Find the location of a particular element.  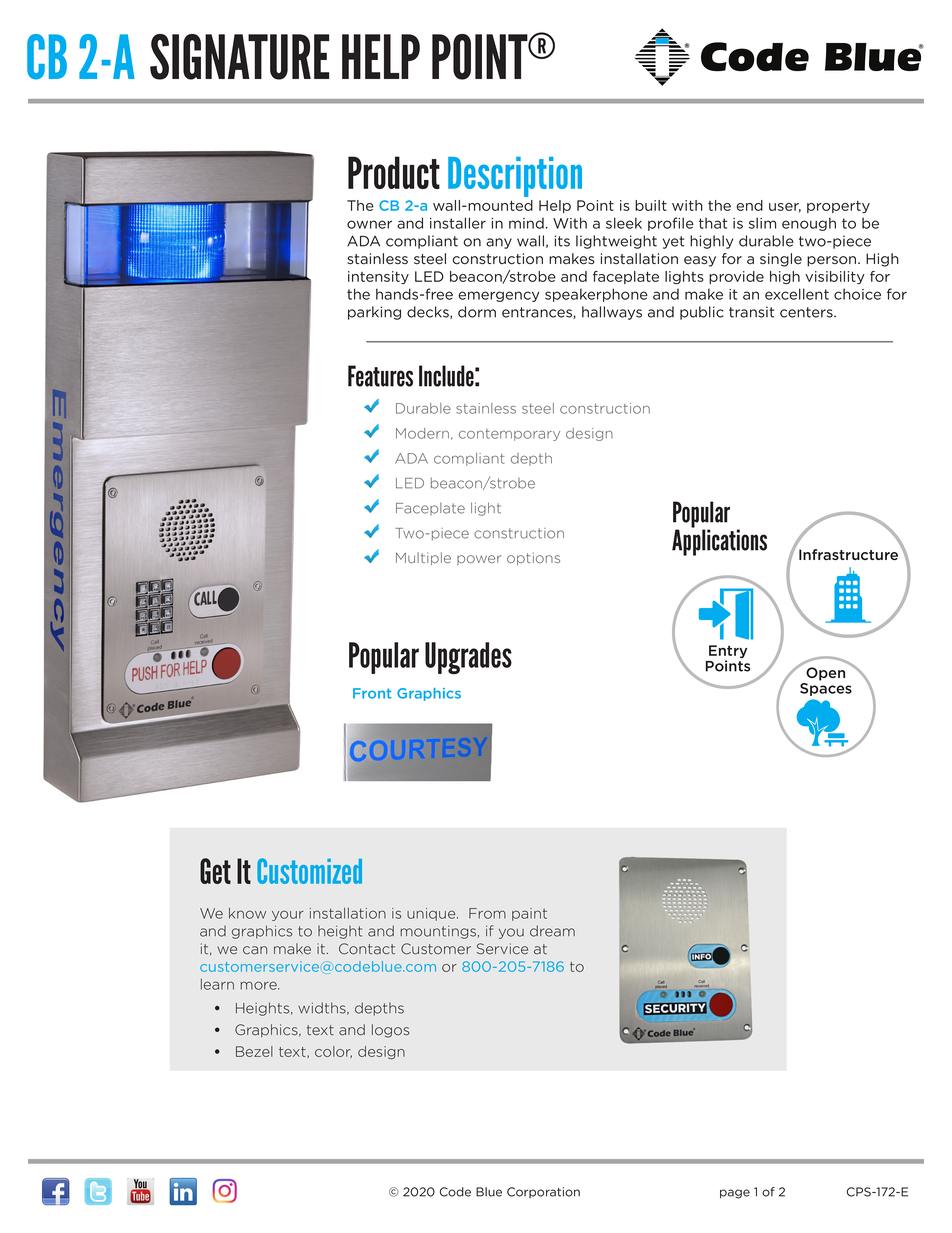

SIGNATURE is located at coordinates (239, 57).
